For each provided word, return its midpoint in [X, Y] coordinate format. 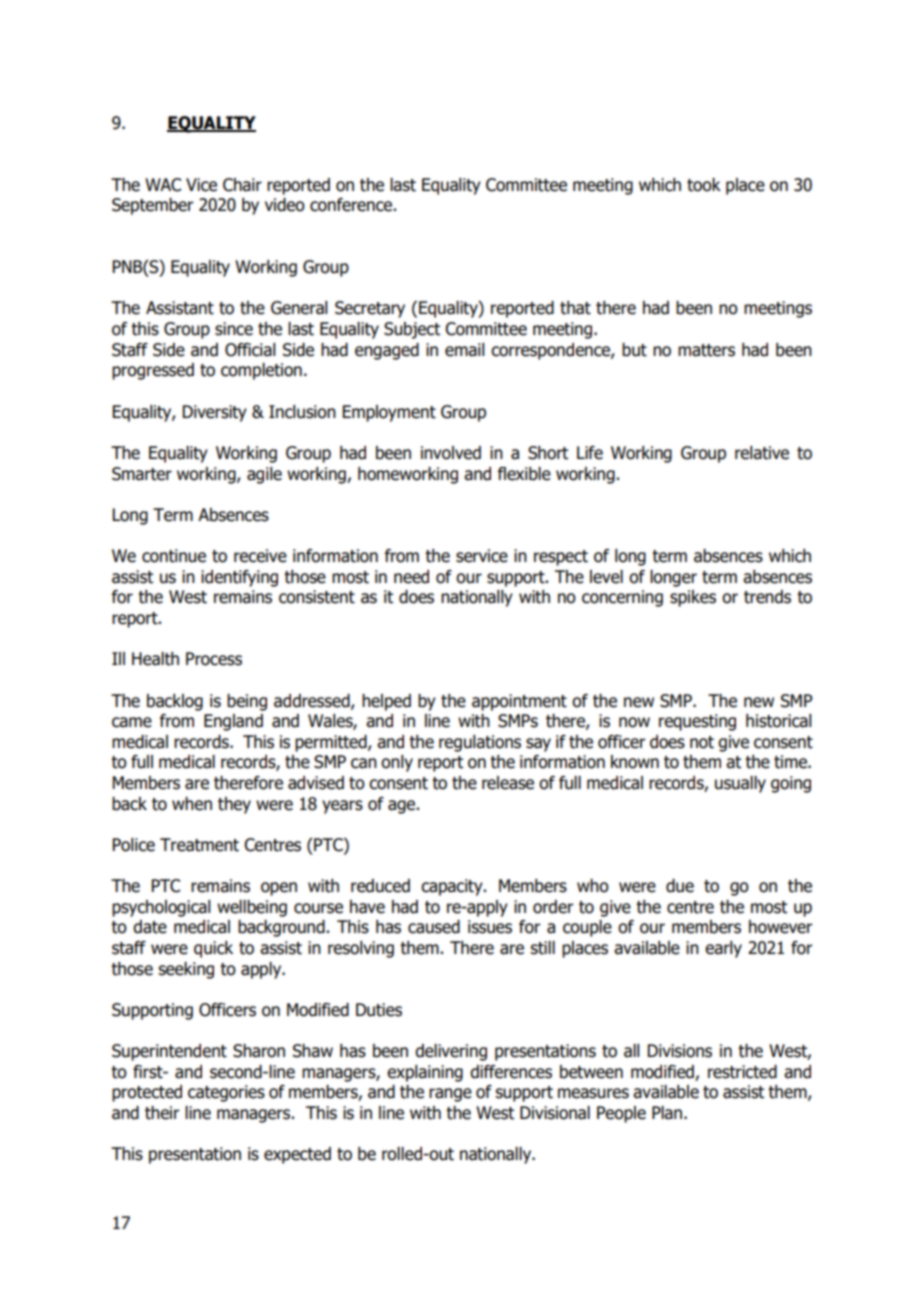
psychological [161, 908]
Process [214, 659]
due [680, 886]
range [450, 1095]
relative [762, 453]
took [704, 185]
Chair [242, 185]
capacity [453, 887]
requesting [697, 722]
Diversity [215, 413]
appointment [519, 702]
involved [451, 453]
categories [226, 1093]
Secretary [370, 309]
